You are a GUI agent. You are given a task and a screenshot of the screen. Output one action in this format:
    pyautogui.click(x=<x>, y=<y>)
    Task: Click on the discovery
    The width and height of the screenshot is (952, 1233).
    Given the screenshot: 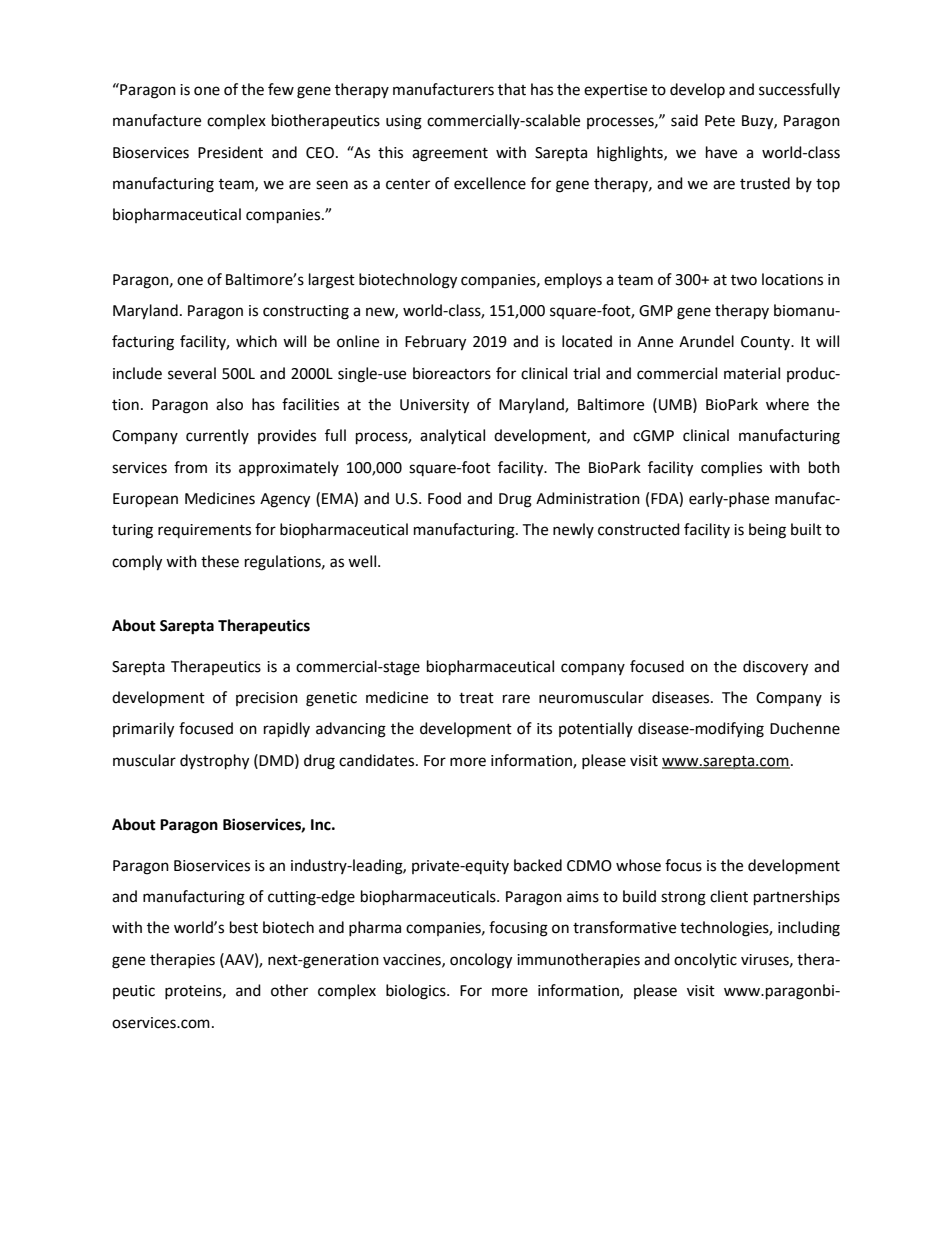 What is the action you would take?
    pyautogui.click(x=775, y=668)
